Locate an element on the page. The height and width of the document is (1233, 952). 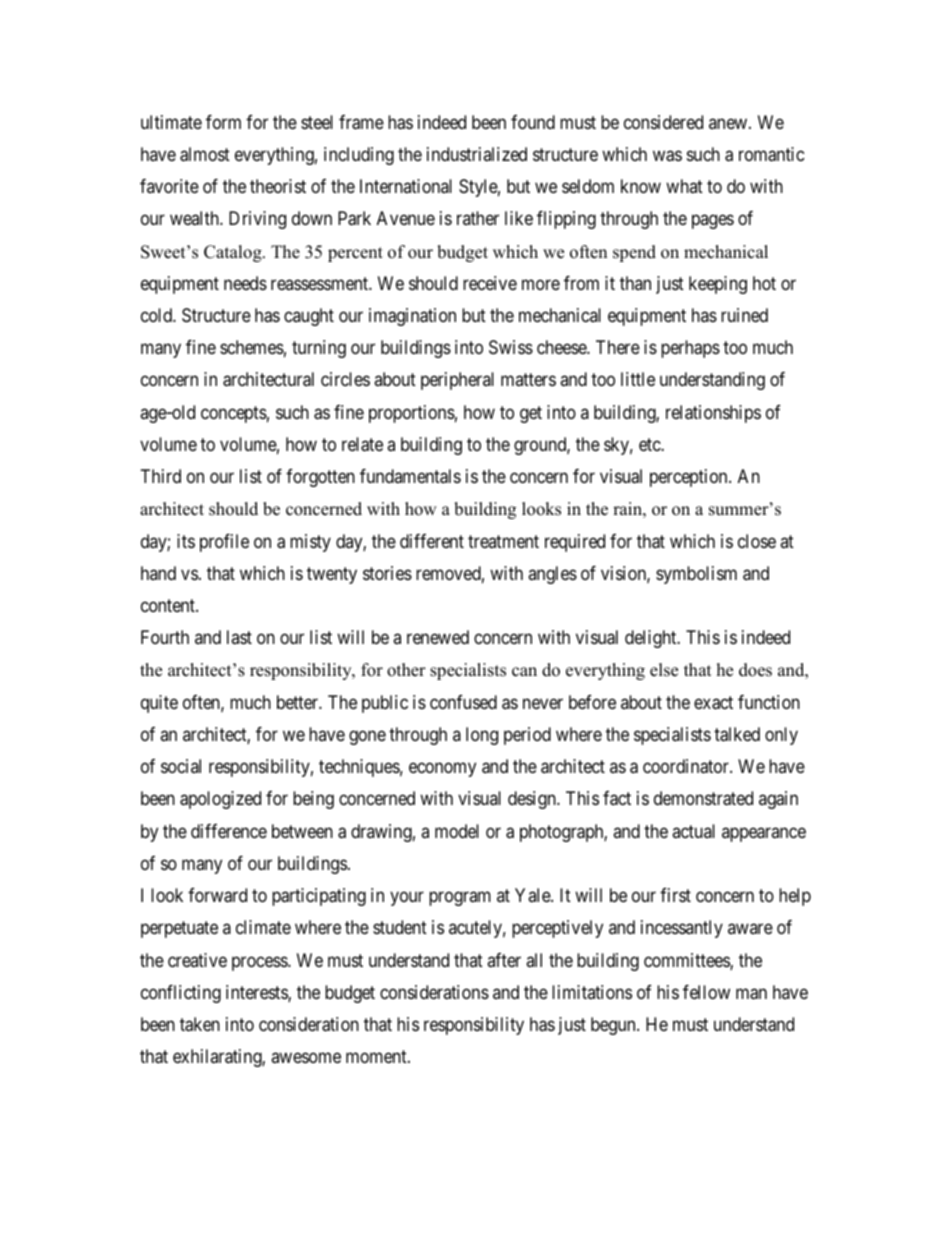
fundamentals is located at coordinates (410, 476).
